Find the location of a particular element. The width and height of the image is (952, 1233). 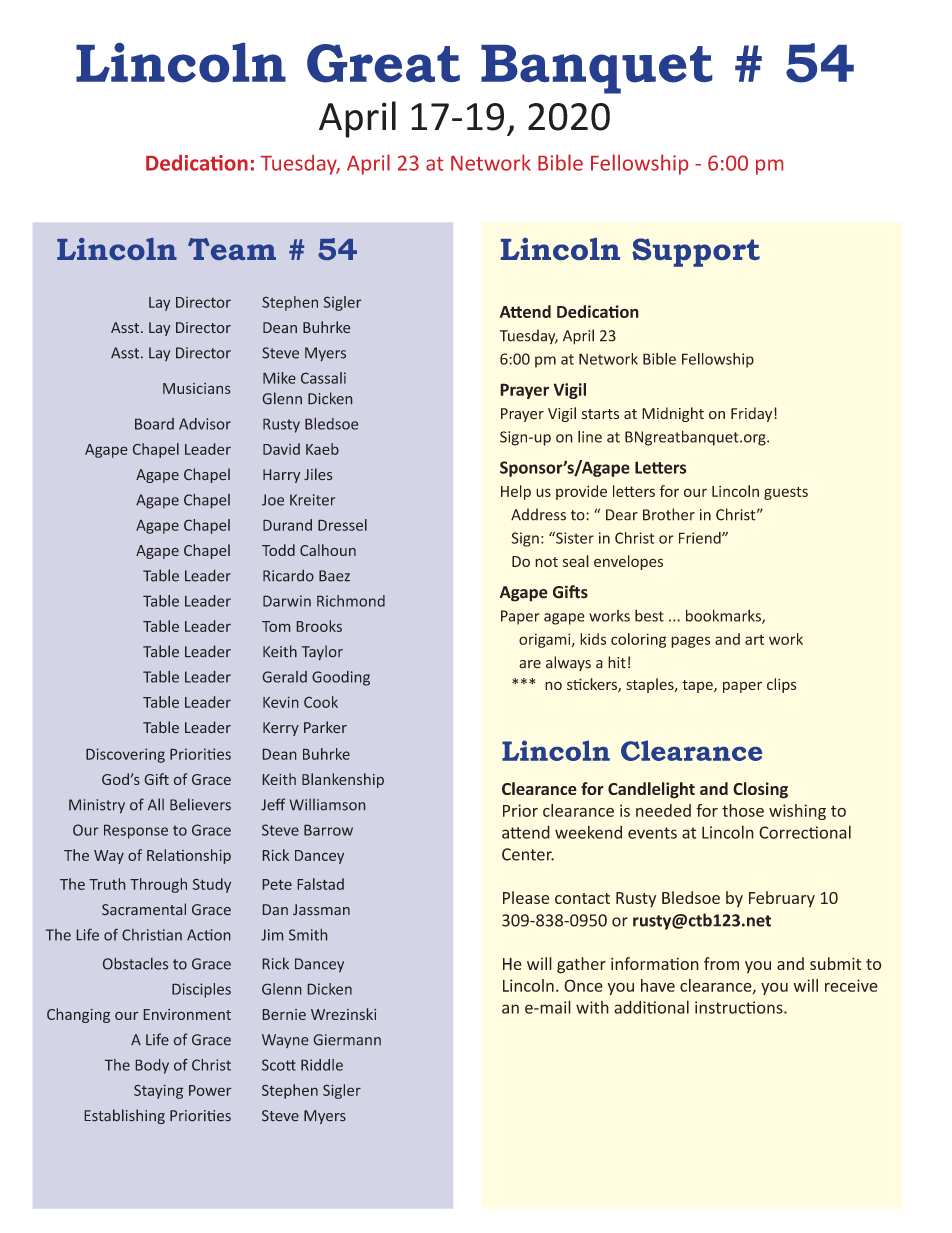

not is located at coordinates (546, 562).
